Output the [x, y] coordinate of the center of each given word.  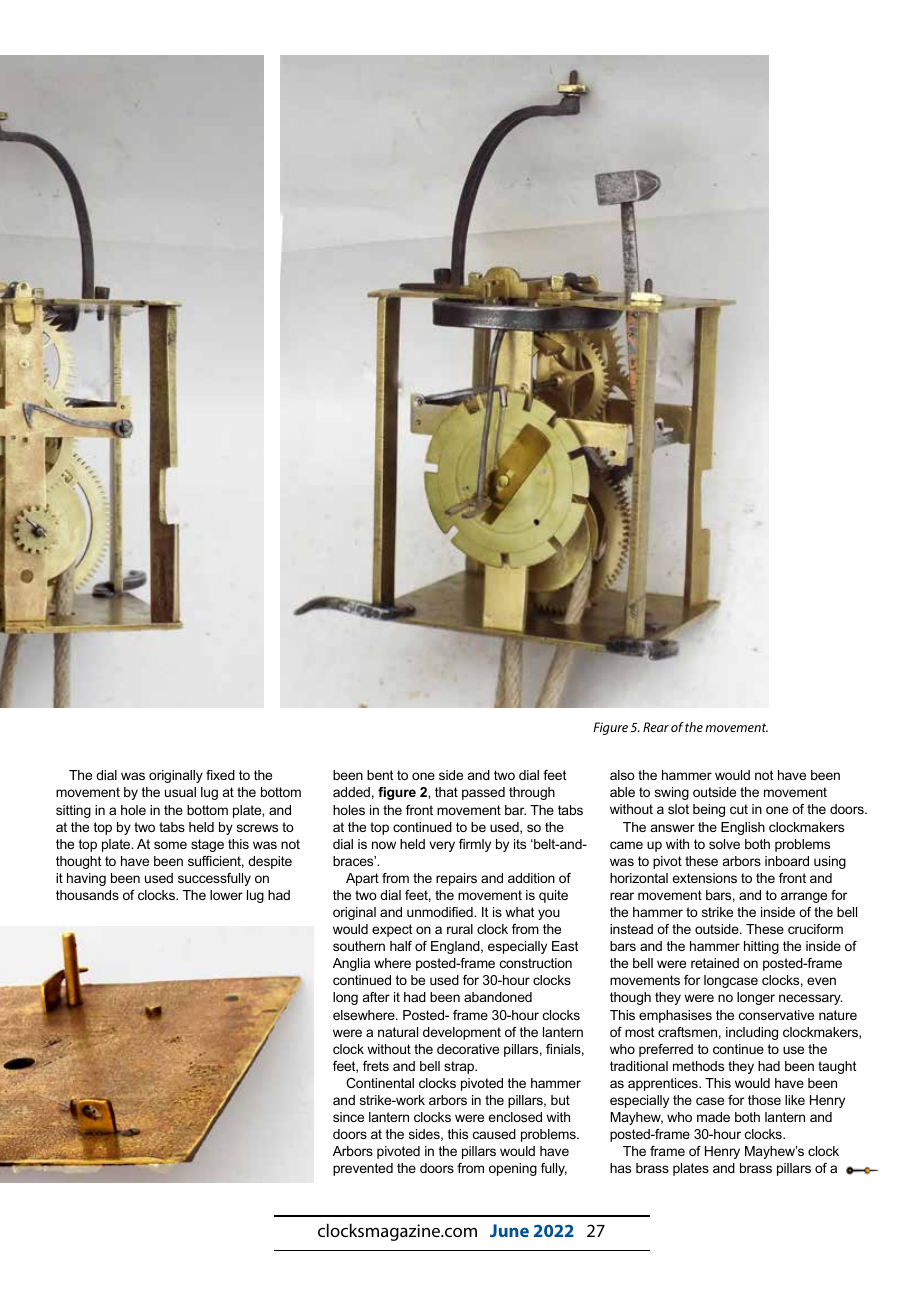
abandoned [498, 997]
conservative [776, 1015]
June [509, 1230]
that [446, 792]
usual [180, 792]
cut [739, 809]
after [376, 997]
